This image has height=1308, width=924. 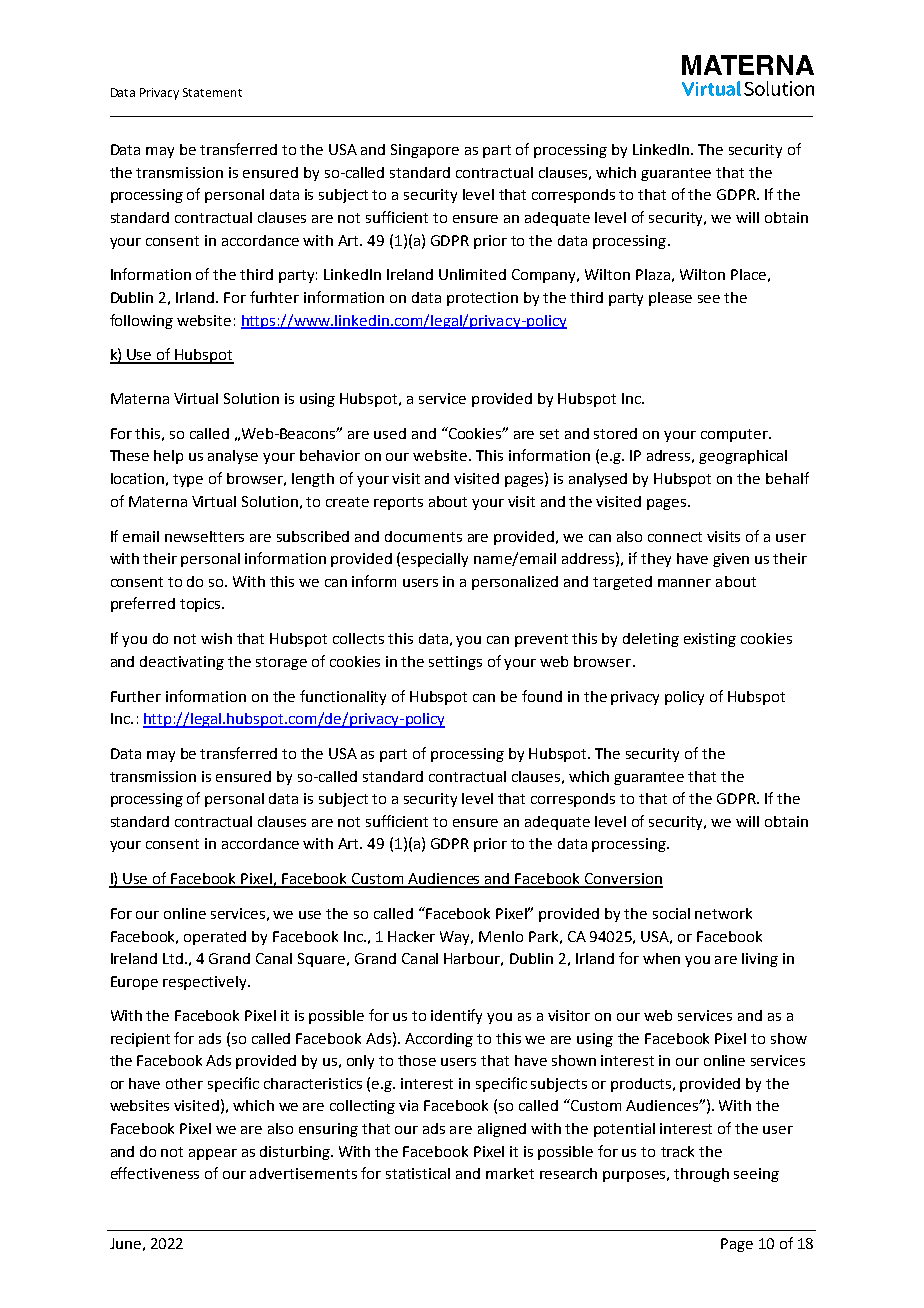 What do you see at coordinates (482, 299) in the image?
I see `protection` at bounding box center [482, 299].
